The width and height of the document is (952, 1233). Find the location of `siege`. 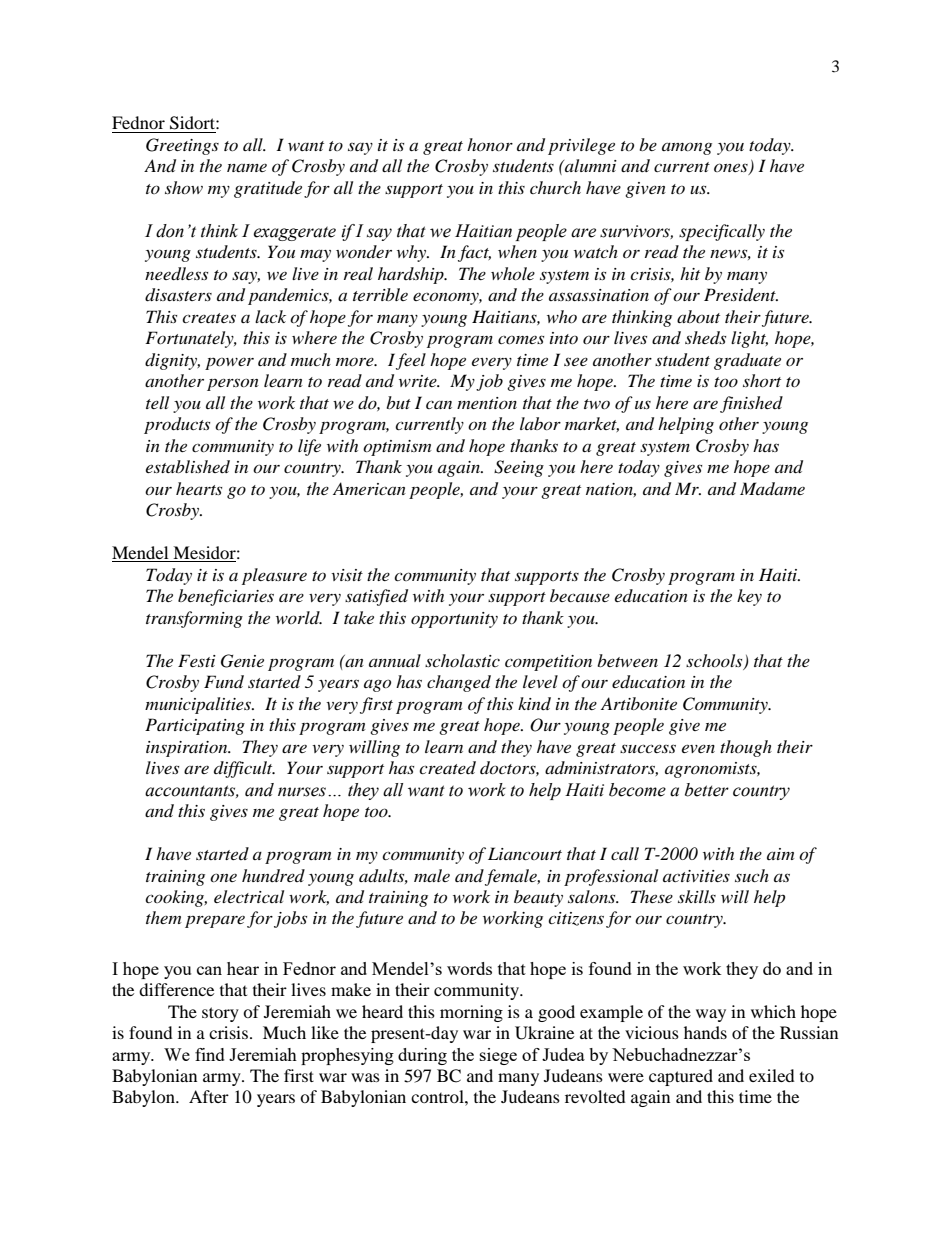

siege is located at coordinates (498, 1056).
